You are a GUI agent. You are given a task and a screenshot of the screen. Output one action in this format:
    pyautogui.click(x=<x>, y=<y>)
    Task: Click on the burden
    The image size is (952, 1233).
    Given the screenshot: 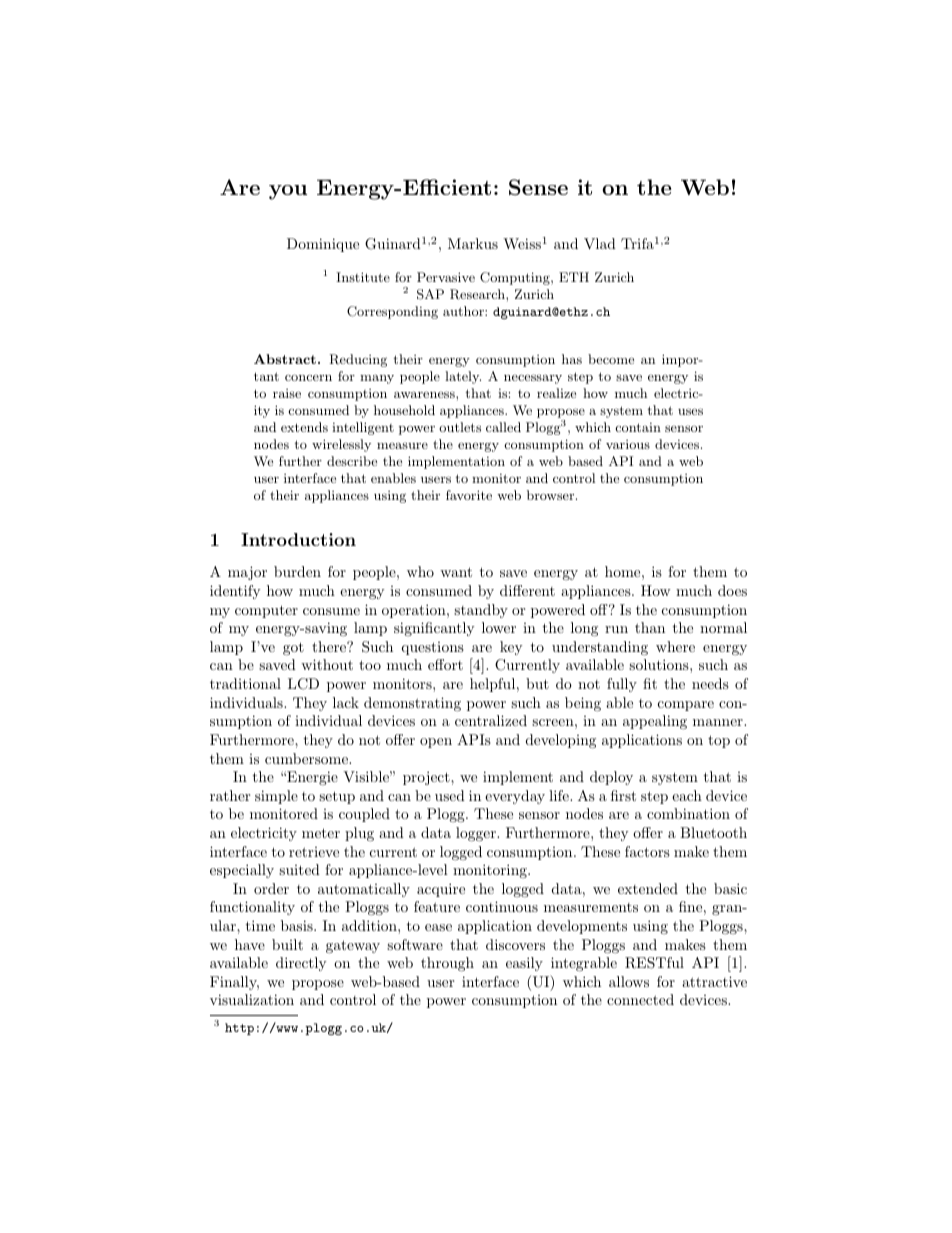 What is the action you would take?
    pyautogui.click(x=297, y=571)
